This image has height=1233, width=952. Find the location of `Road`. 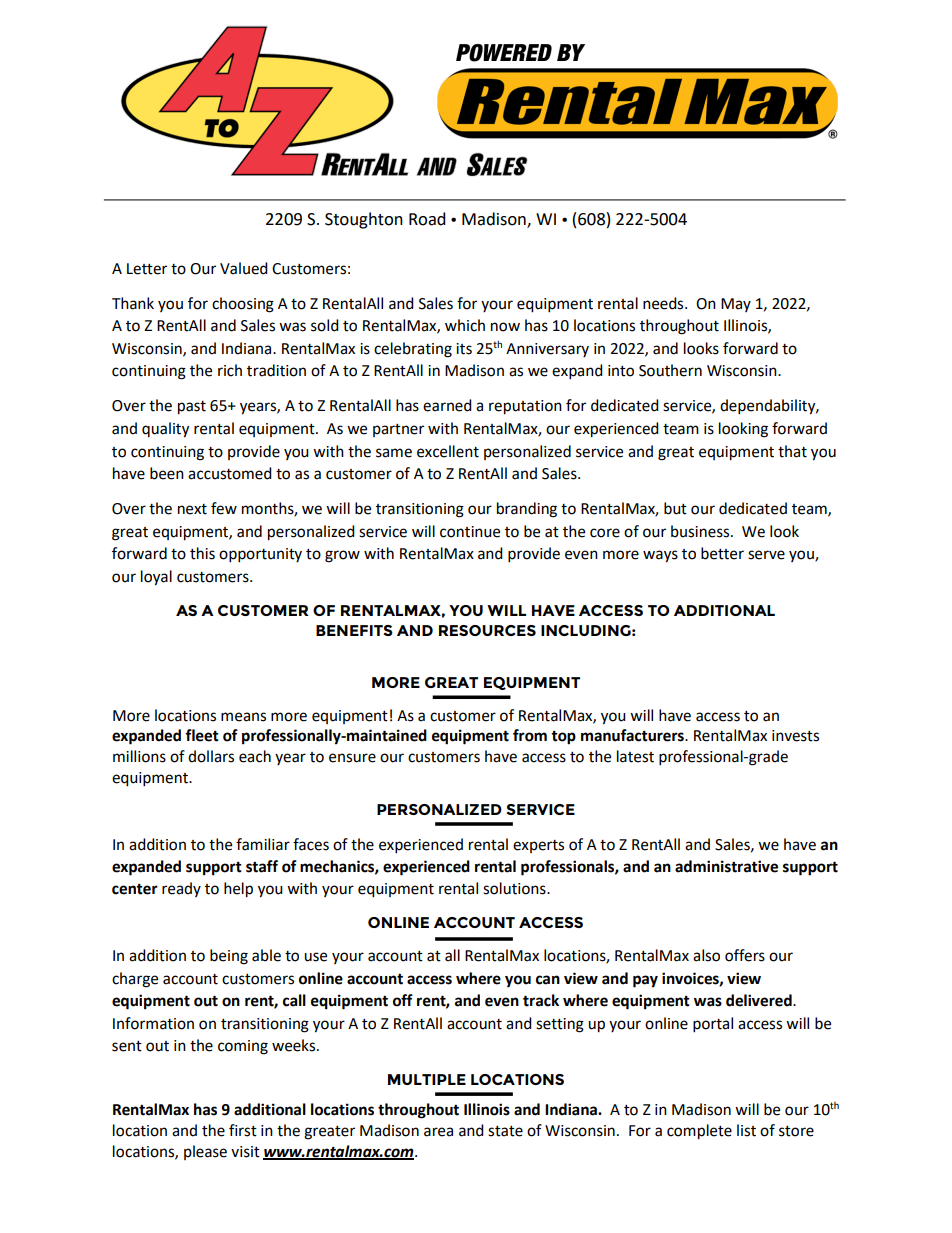

Road is located at coordinates (427, 219).
